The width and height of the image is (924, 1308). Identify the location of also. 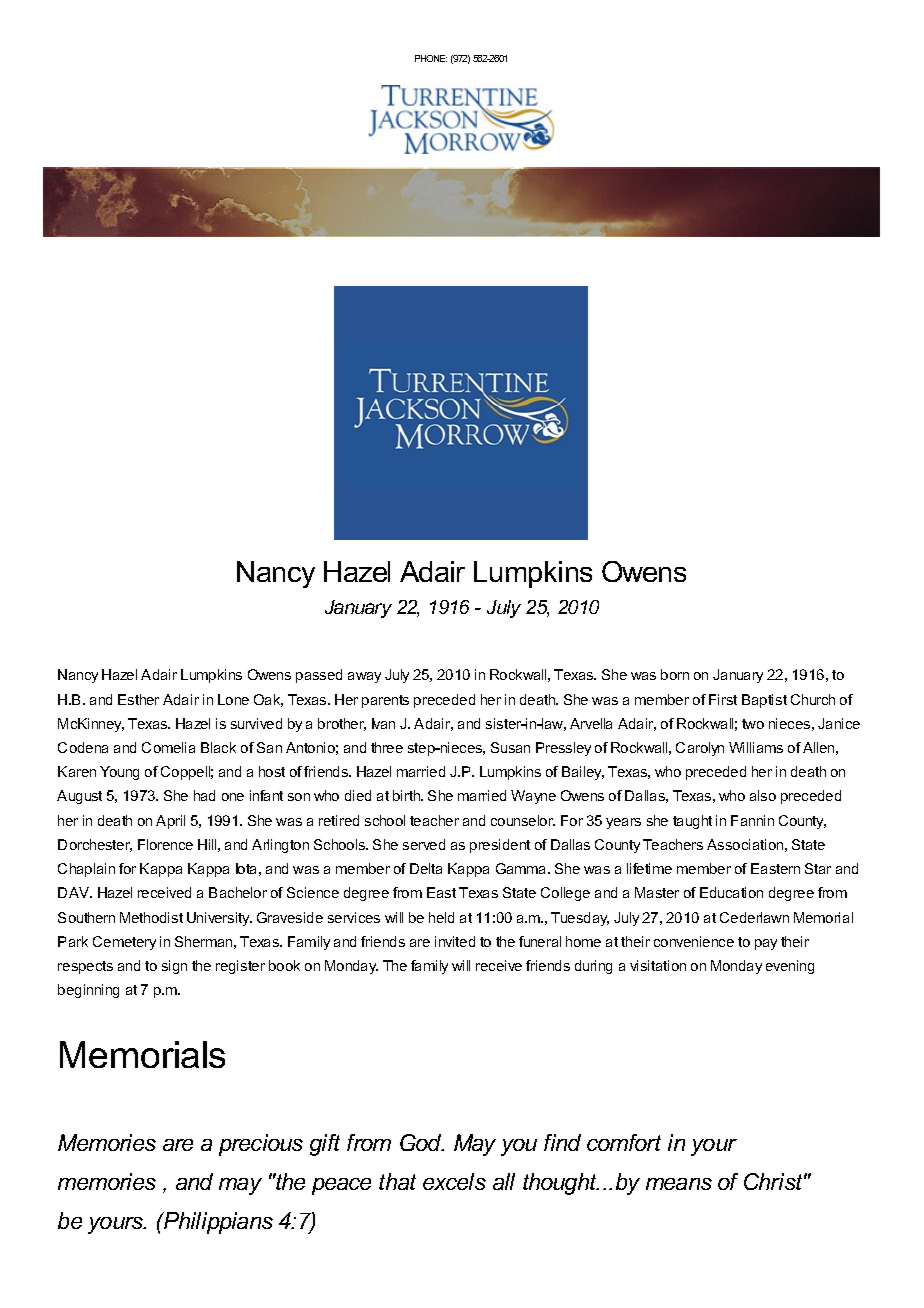
(763, 795).
